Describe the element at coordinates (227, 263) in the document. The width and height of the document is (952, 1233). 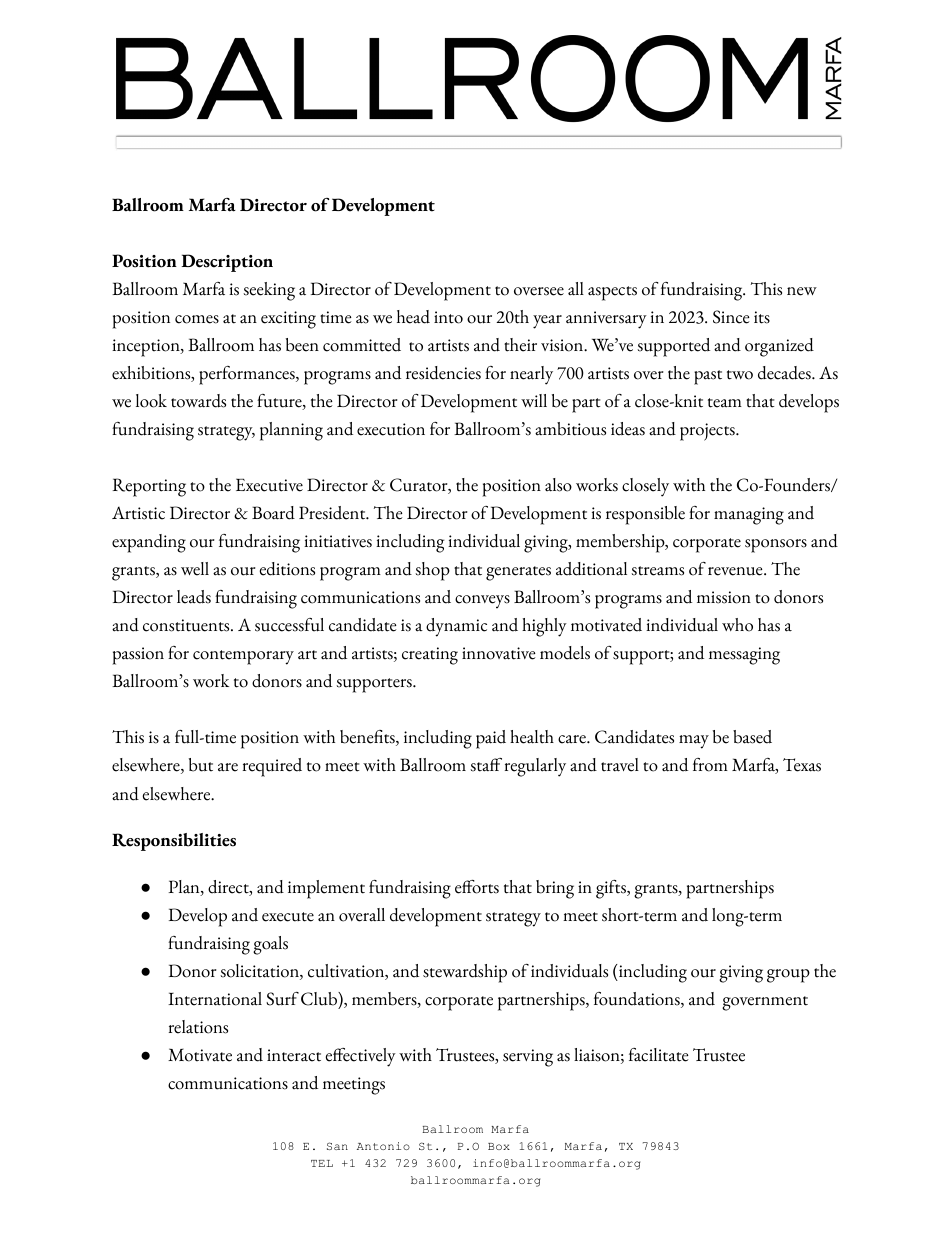
I see `Description` at that location.
